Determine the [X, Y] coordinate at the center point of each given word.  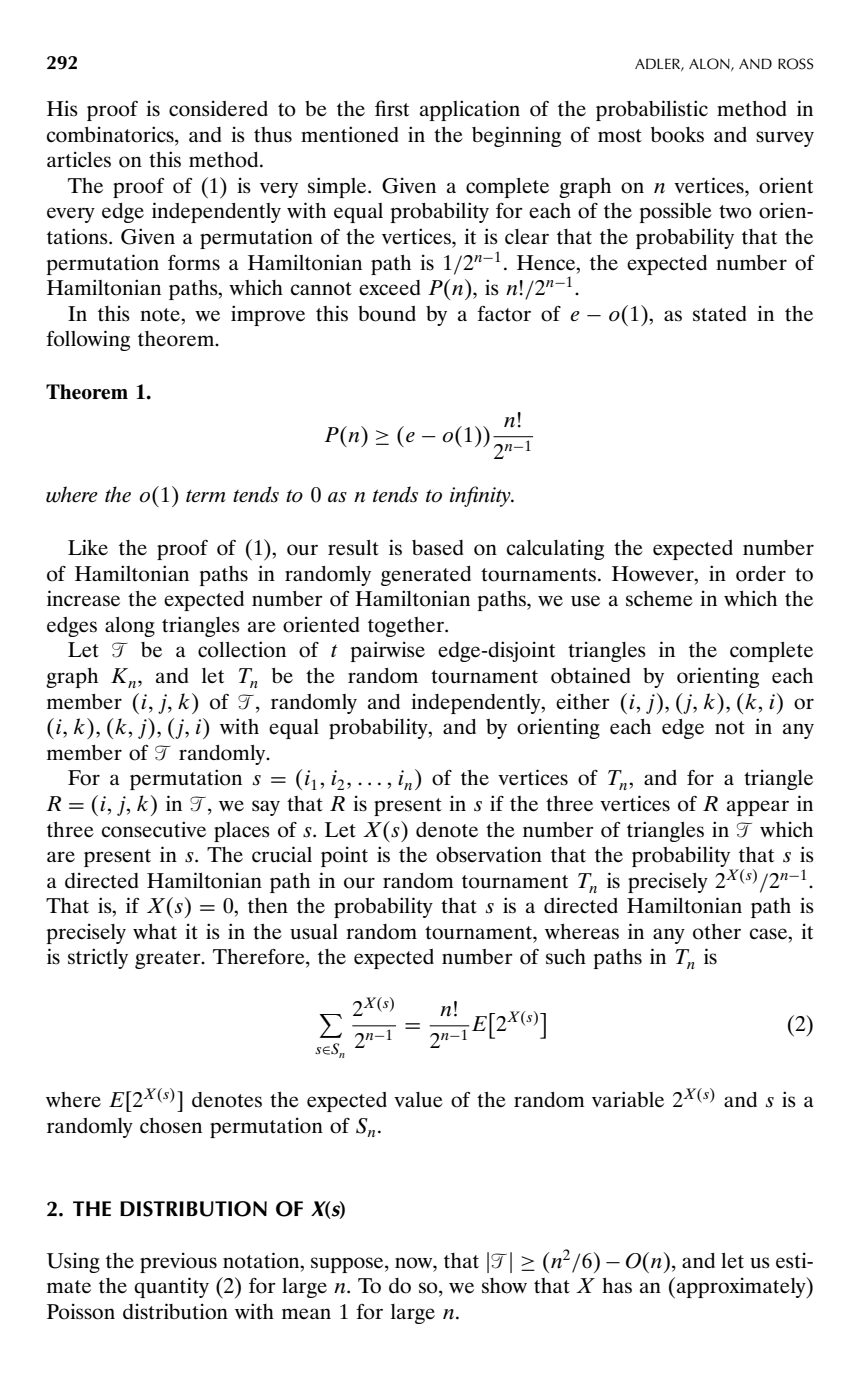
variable [628, 1099]
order [761, 574]
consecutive [154, 829]
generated [426, 576]
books [677, 135]
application [470, 110]
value [418, 1100]
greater [169, 960]
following [88, 340]
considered [218, 108]
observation [489, 854]
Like [88, 547]
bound [387, 314]
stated [719, 314]
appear [758, 808]
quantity [171, 1287]
